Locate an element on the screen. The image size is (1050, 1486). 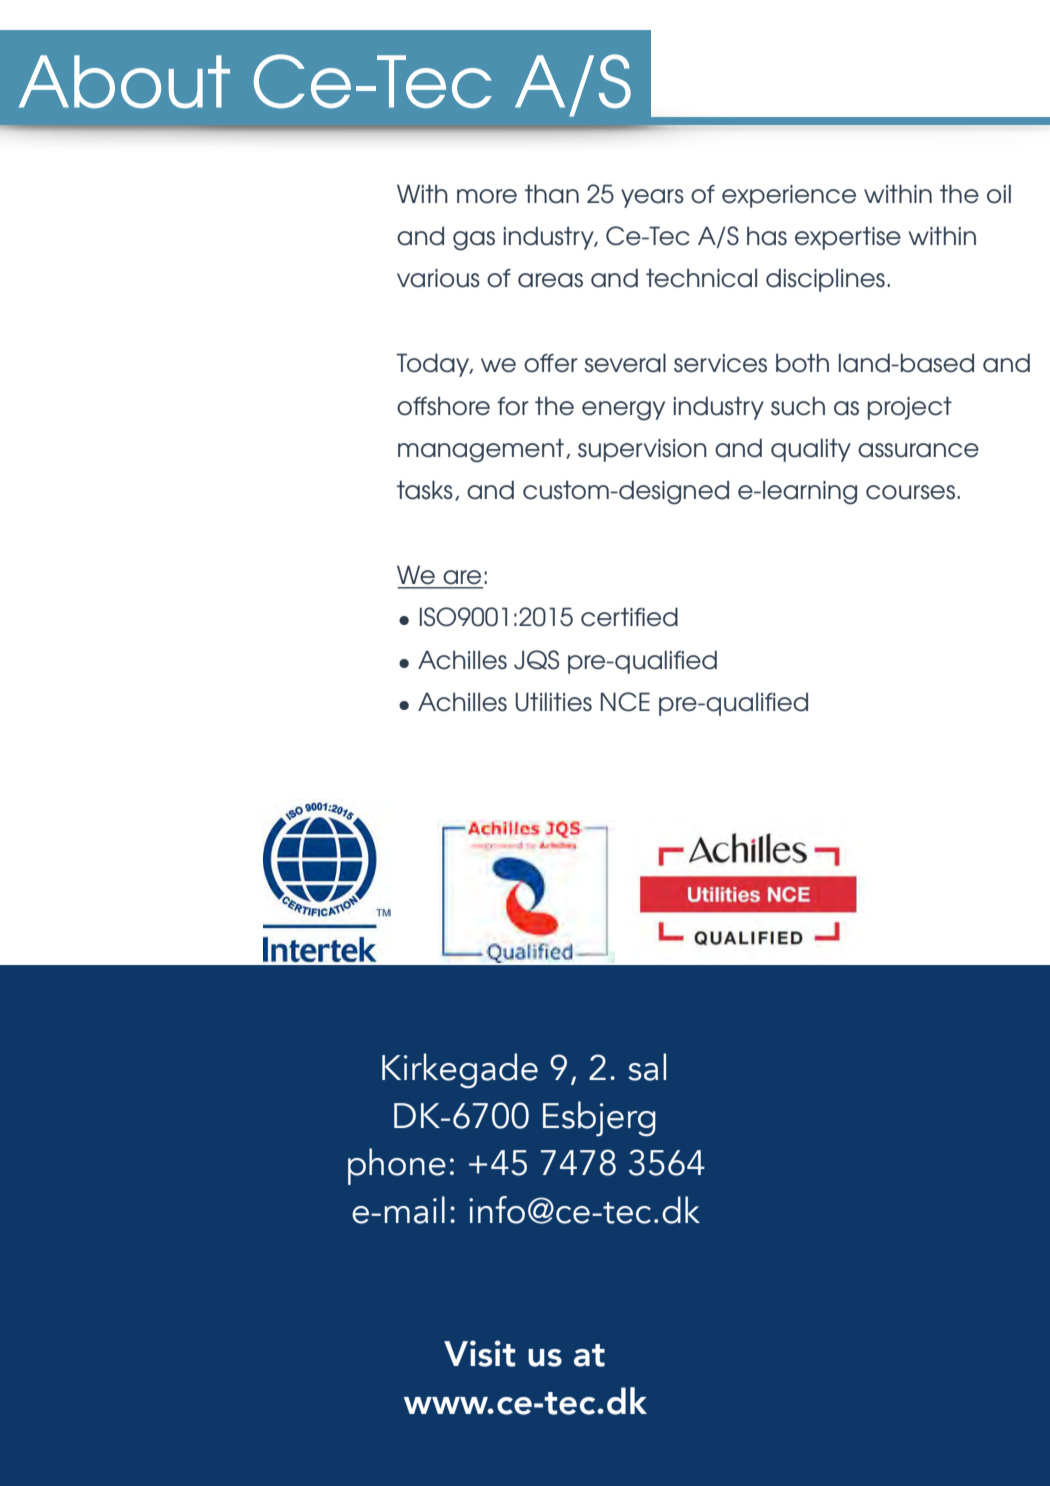
Utilities is located at coordinates (554, 702).
